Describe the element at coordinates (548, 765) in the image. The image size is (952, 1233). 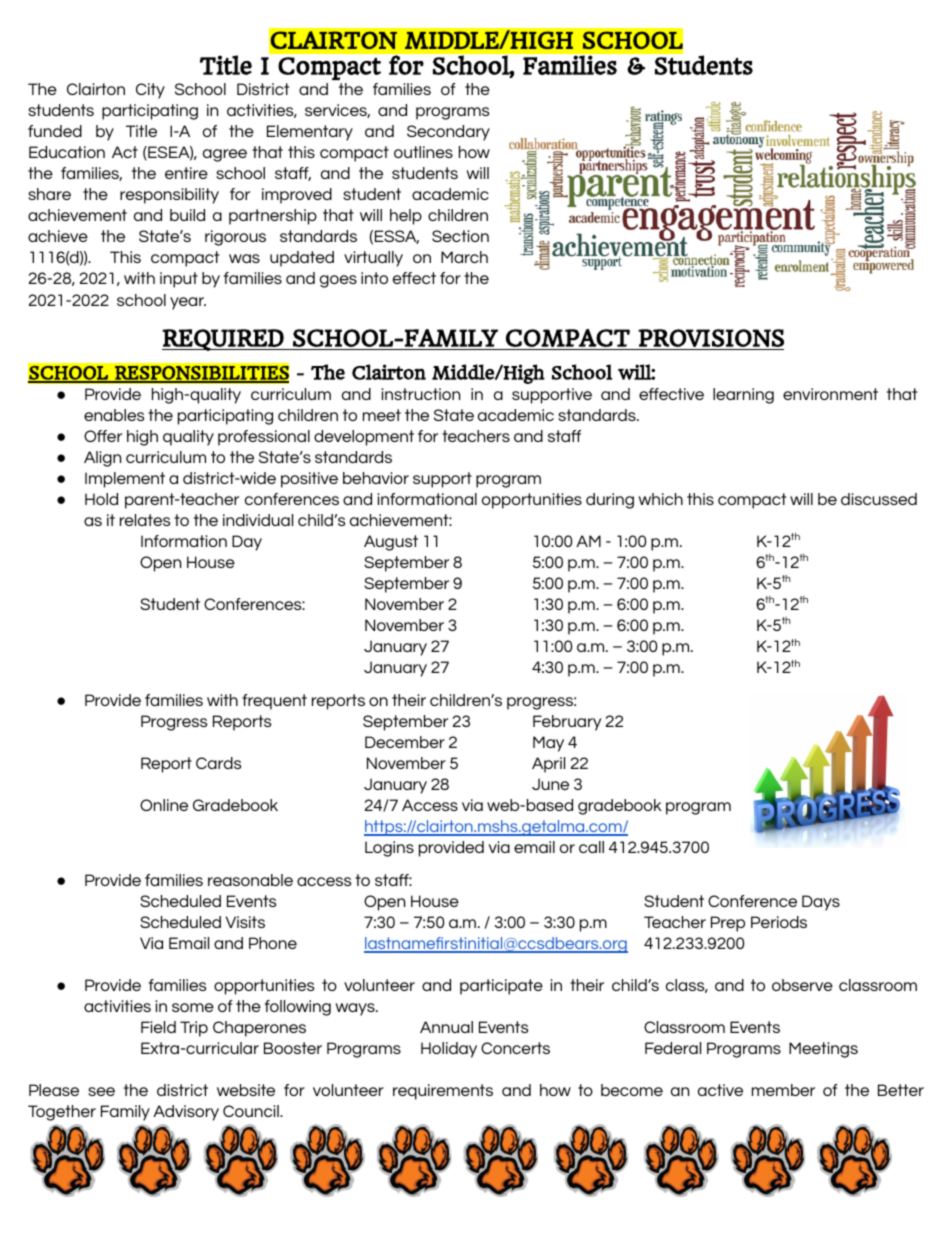
I see `April` at that location.
